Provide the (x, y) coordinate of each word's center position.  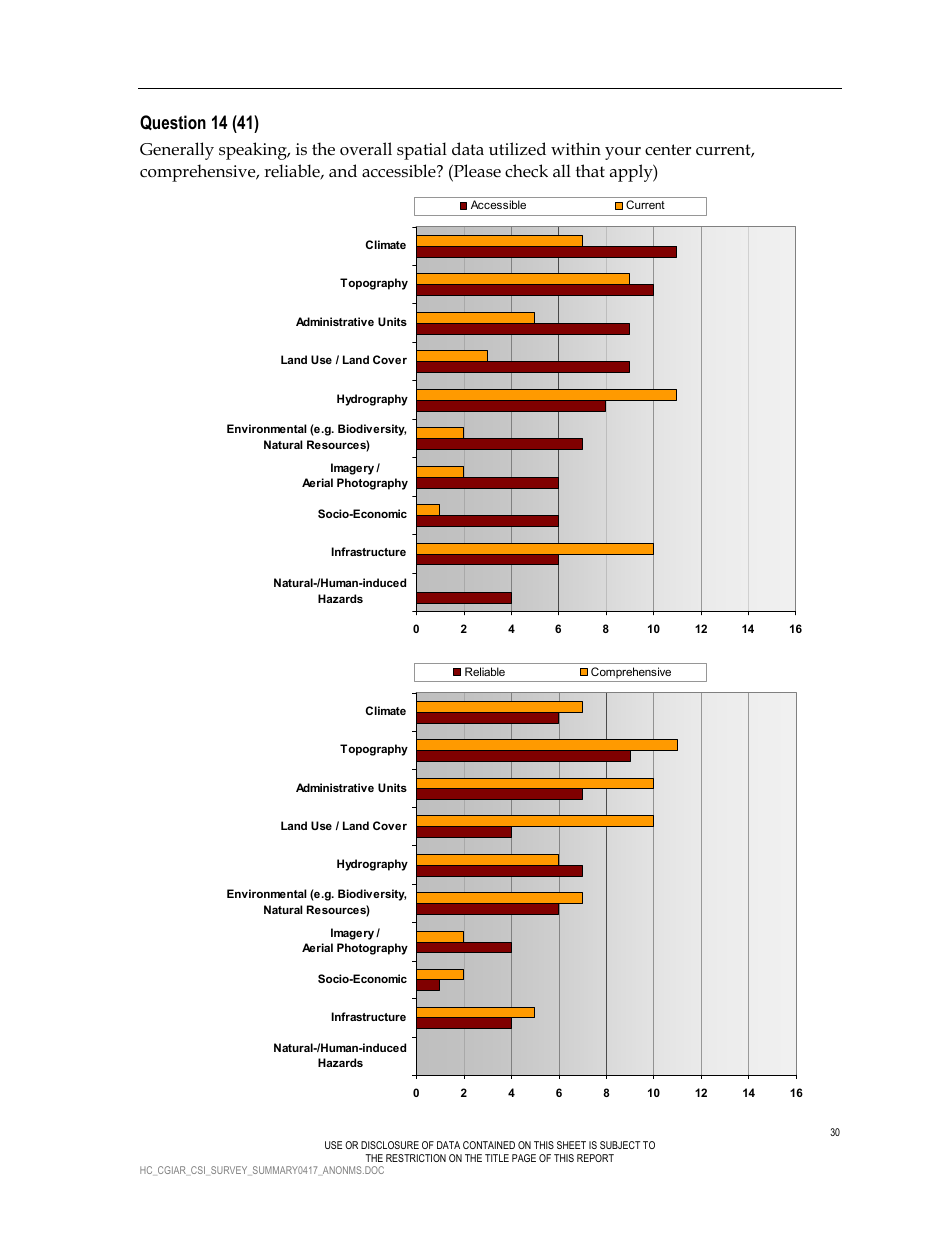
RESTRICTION (416, 1158)
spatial (422, 151)
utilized (517, 149)
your (623, 153)
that (590, 170)
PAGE (524, 1158)
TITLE (497, 1158)
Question (173, 122)
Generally (177, 151)
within (576, 148)
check (526, 171)
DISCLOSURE (390, 1145)
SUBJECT (620, 1145)
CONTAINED (489, 1145)
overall (366, 148)
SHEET (571, 1145)
